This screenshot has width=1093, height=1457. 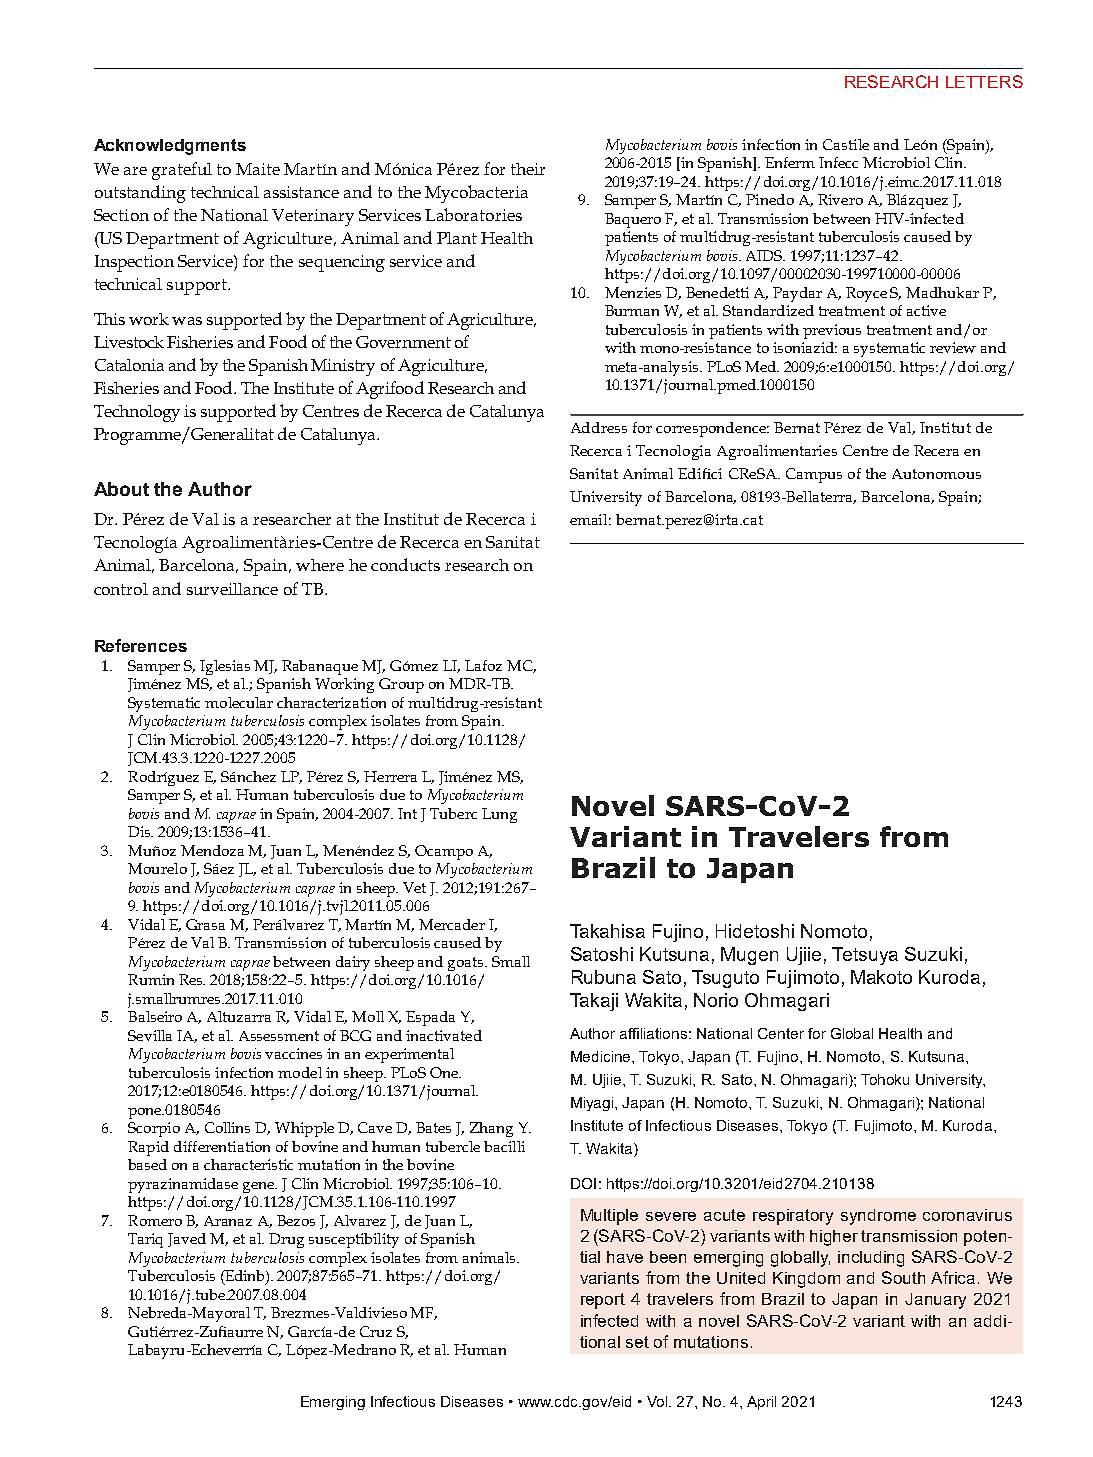 I want to click on Javed, so click(x=187, y=1240).
